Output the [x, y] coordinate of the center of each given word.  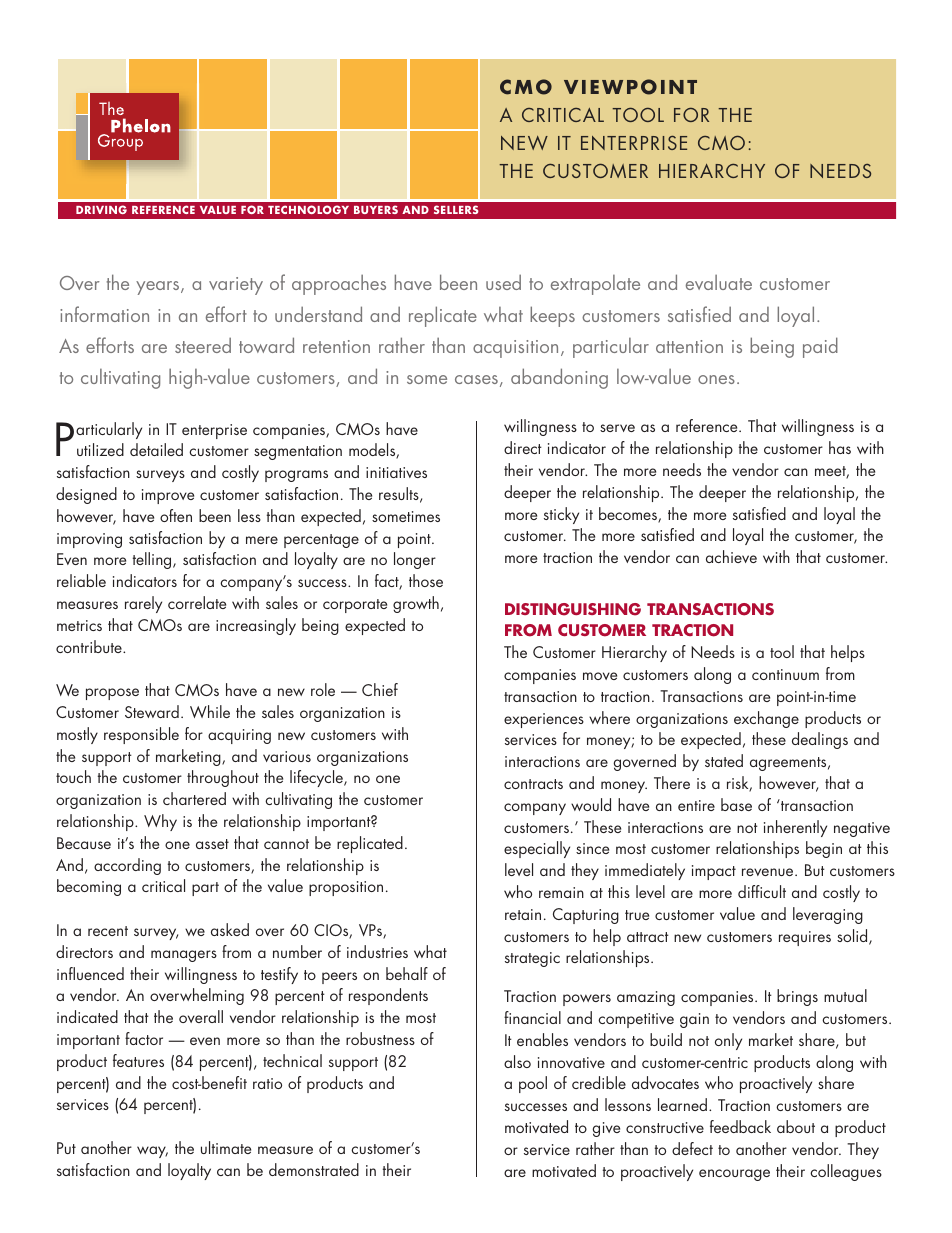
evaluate [719, 282]
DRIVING [101, 209]
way [152, 1152]
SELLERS [456, 209]
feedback [740, 1126]
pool [533, 1084]
